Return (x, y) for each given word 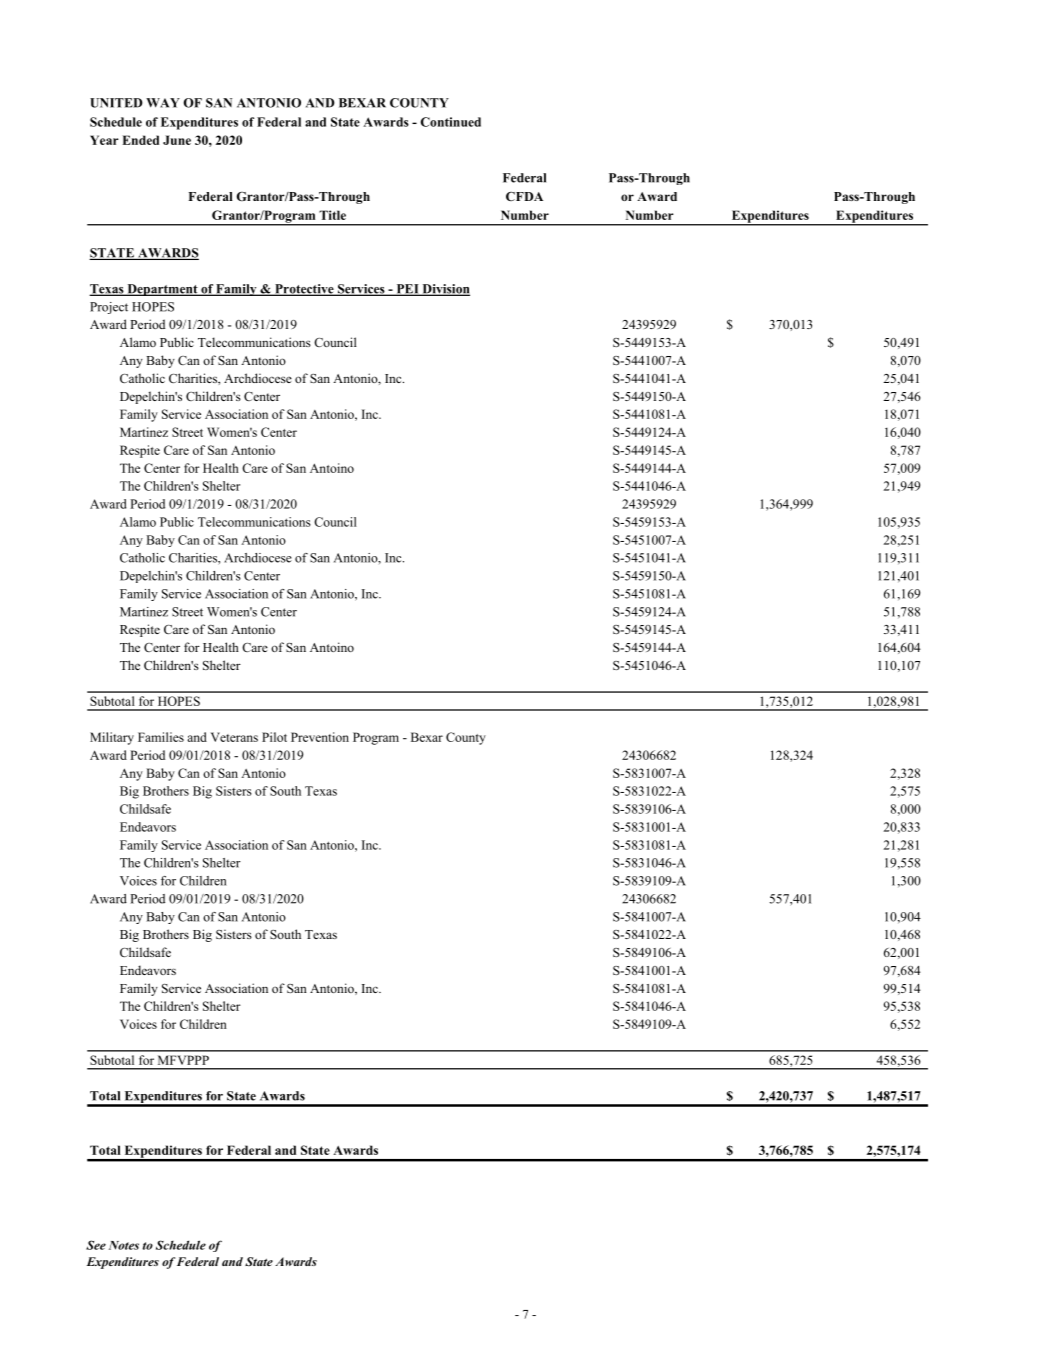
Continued (451, 122)
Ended (140, 140)
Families (161, 737)
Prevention (320, 737)
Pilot (274, 737)
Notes (124, 1245)
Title (332, 215)
